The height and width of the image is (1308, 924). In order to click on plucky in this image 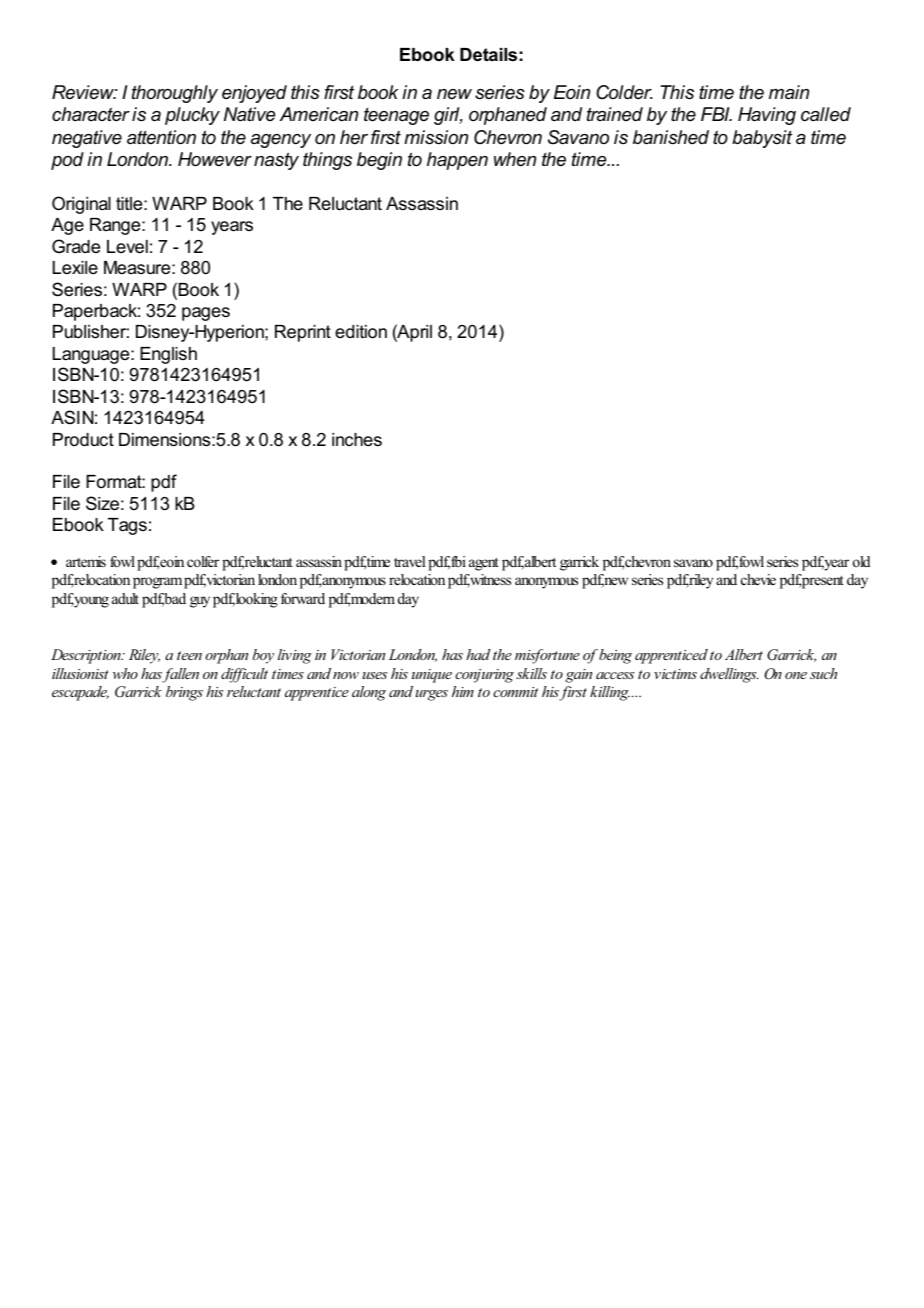, I will do `click(192, 116)`.
